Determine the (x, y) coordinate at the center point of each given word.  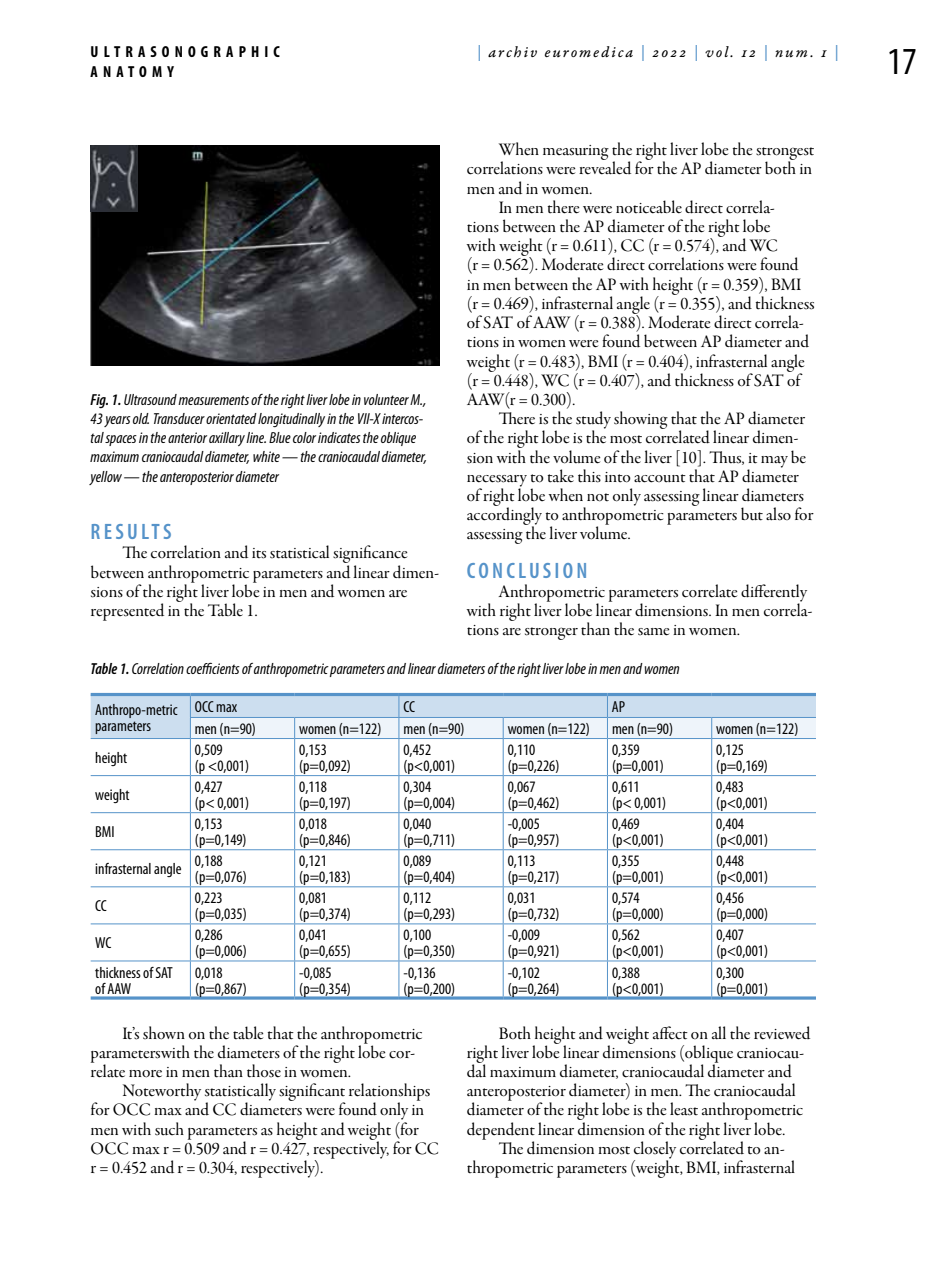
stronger (551, 633)
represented (127, 612)
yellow (107, 478)
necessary (497, 482)
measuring (576, 152)
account (660, 478)
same (653, 632)
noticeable (649, 207)
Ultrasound (150, 399)
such (169, 1129)
